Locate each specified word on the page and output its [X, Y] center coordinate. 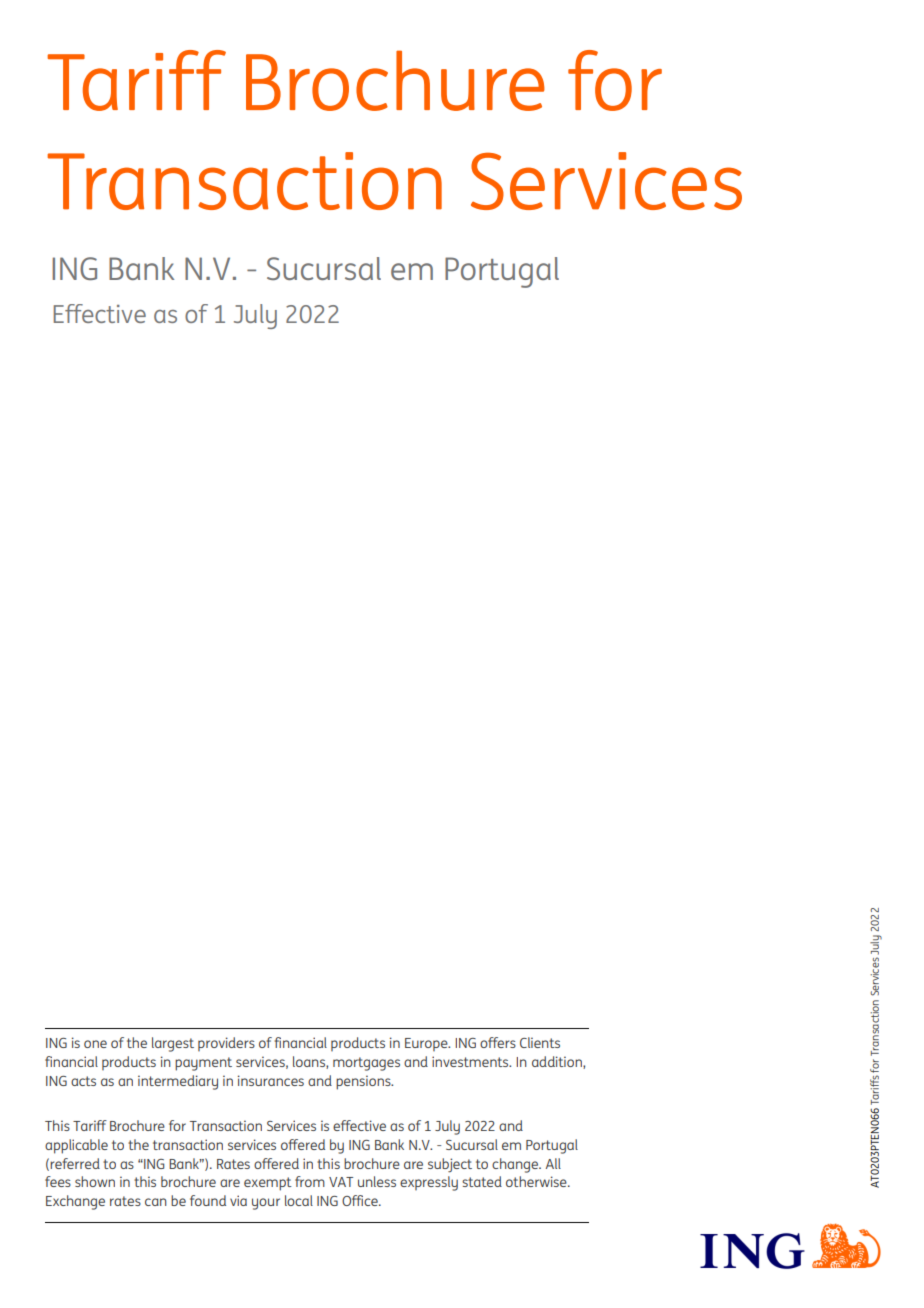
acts [83, 1081]
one [95, 1044]
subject [450, 1165]
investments [471, 1061]
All [553, 1163]
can [156, 1202]
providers [226, 1044]
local [299, 1200]
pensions [364, 1082]
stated [482, 1181]
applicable [76, 1146]
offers [498, 1042]
